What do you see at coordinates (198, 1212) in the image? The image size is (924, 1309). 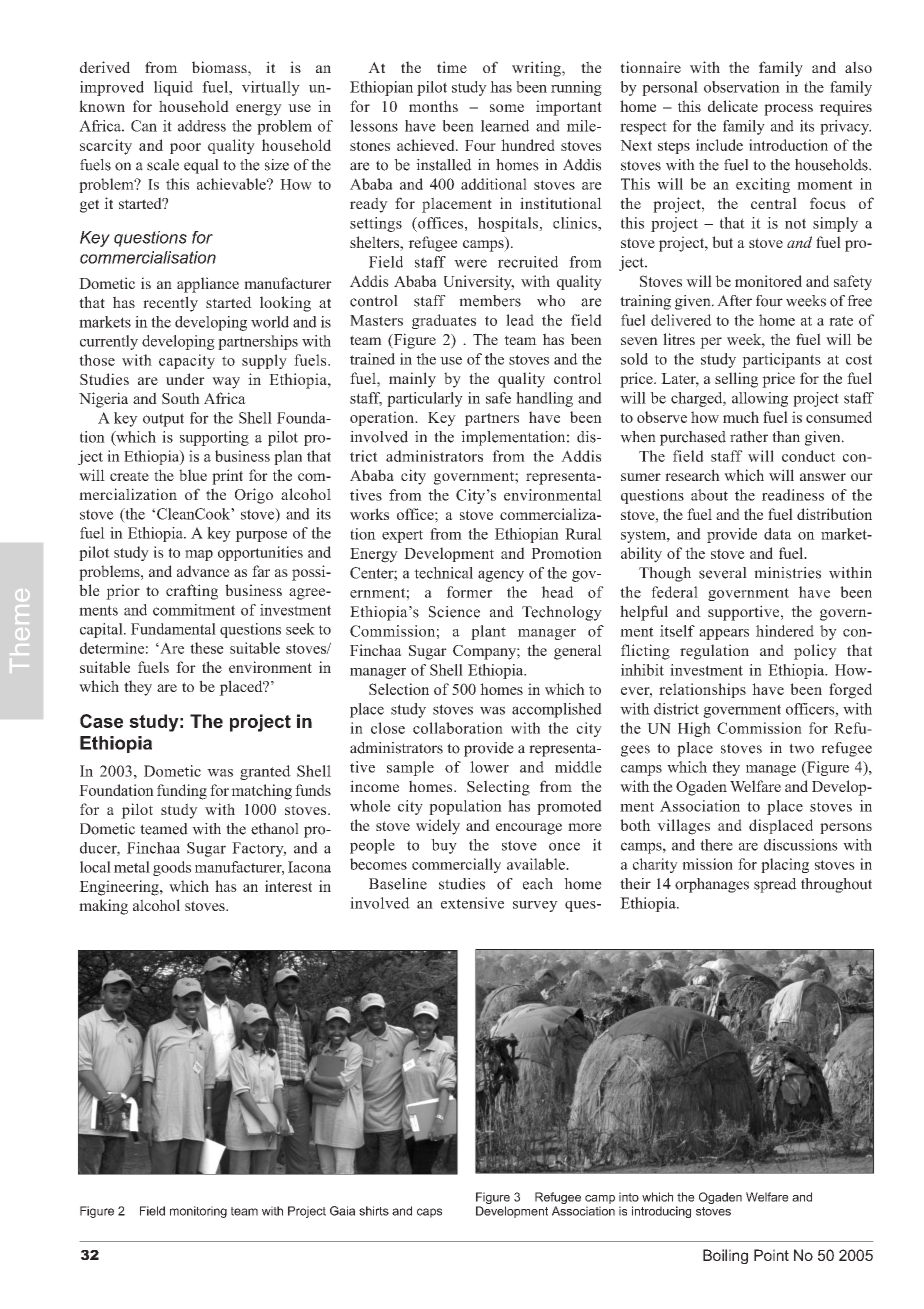 I see `monitoring` at bounding box center [198, 1212].
